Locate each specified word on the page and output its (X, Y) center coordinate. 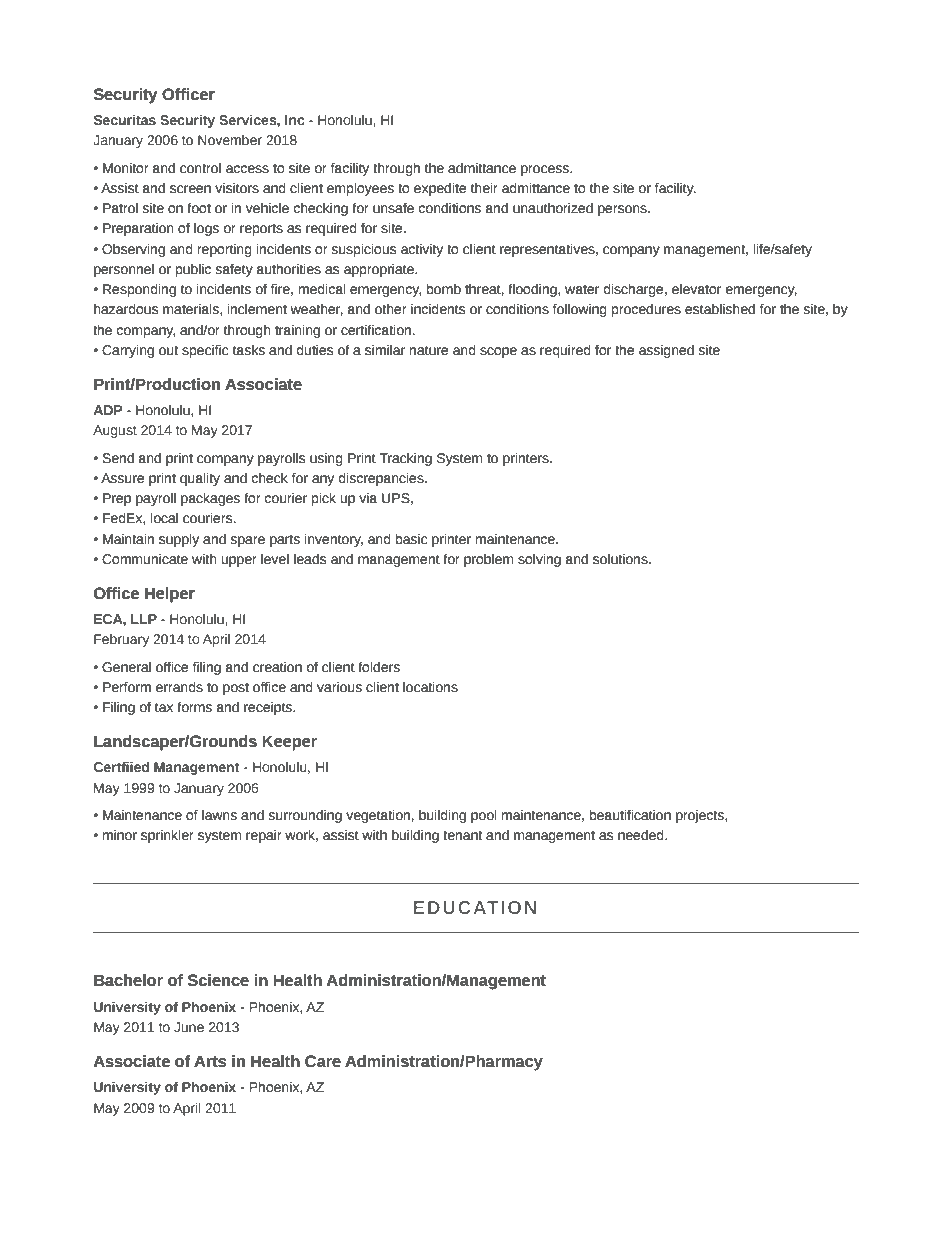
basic (411, 539)
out (168, 351)
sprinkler (167, 836)
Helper (170, 595)
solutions (621, 559)
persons (623, 210)
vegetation (378, 816)
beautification (630, 815)
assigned (666, 351)
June (189, 1027)
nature (429, 351)
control (200, 168)
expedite (440, 189)
